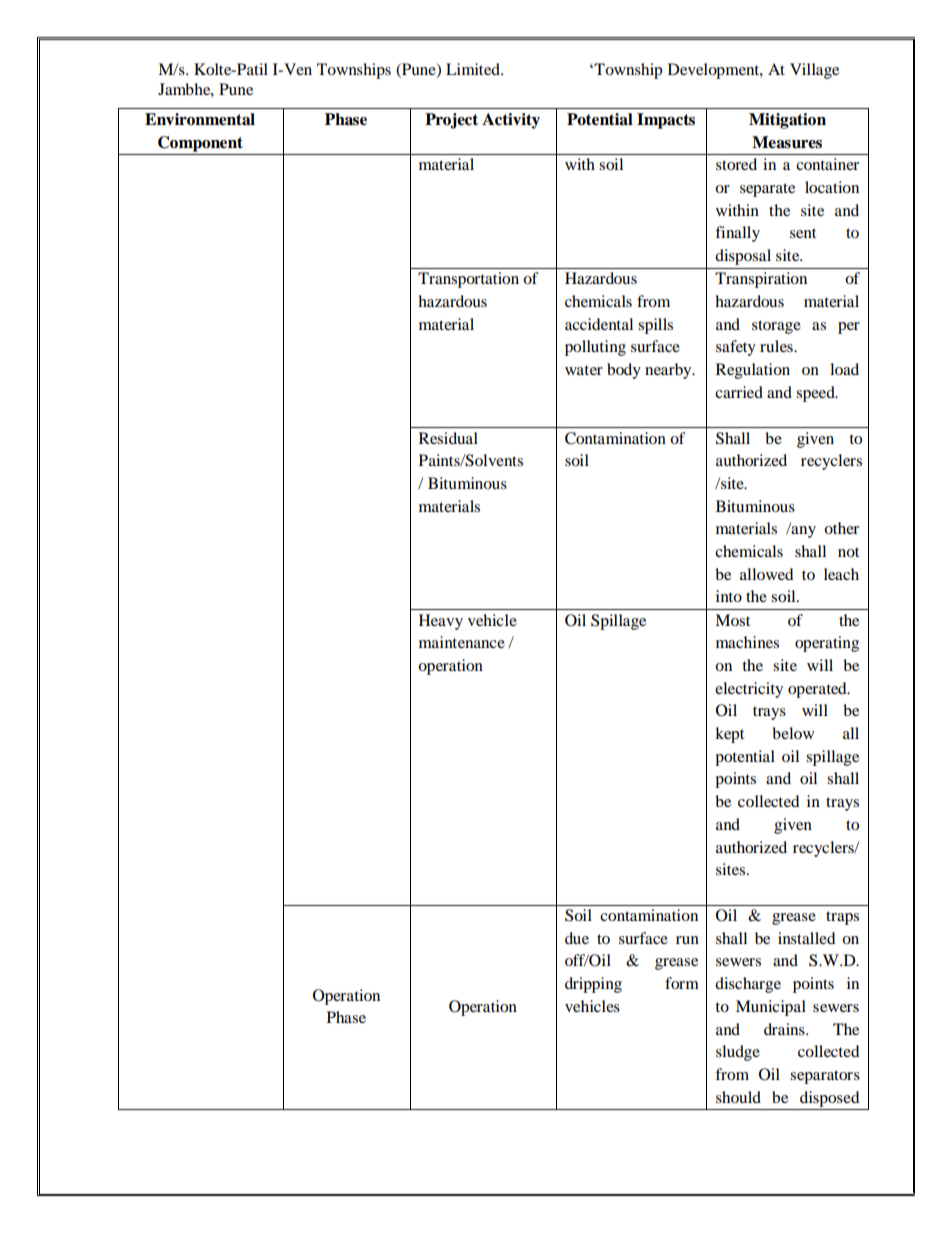 Image resolution: width=952 pixels, height=1233 pixels. Describe the element at coordinates (787, 121) in the document. I see `Mitigation` at that location.
